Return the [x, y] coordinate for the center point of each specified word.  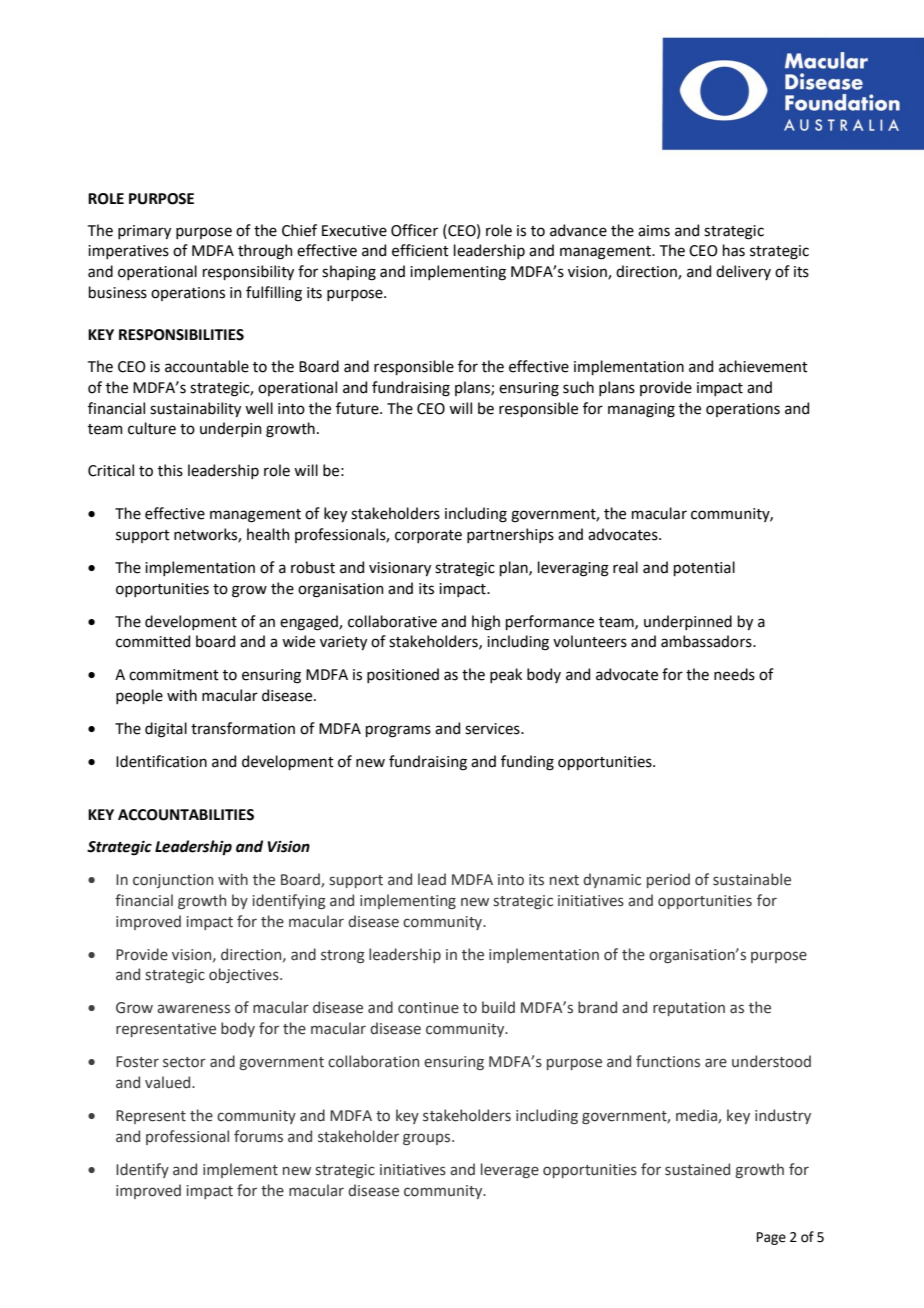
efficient [420, 250]
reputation [689, 1009]
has [734, 250]
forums [258, 1136]
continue [428, 1008]
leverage [510, 1170]
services [493, 729]
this [170, 470]
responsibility [248, 272]
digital [166, 730]
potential [704, 568]
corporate [428, 536]
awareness [193, 1009]
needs [734, 674]
